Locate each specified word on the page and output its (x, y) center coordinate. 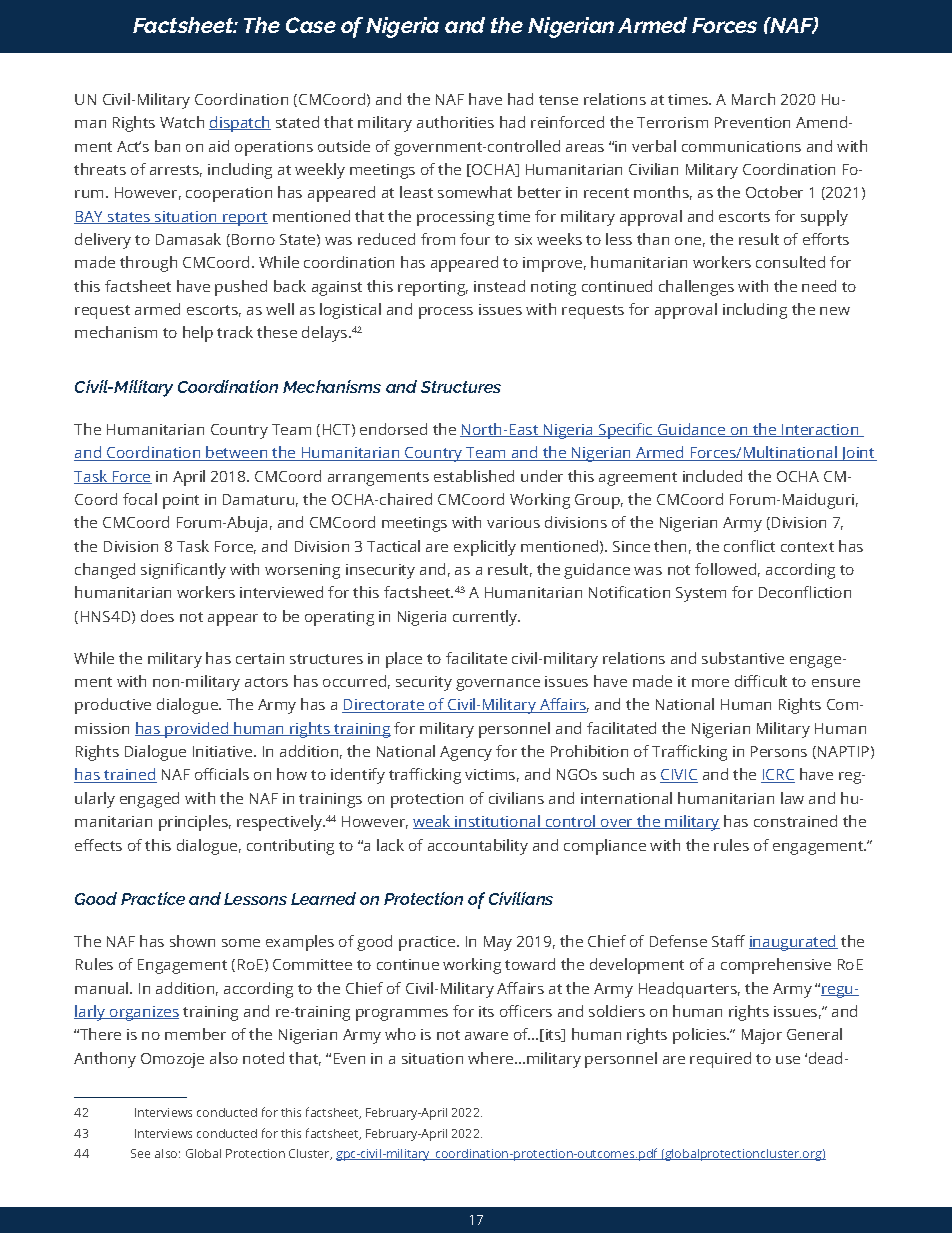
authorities (455, 122)
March (753, 99)
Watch (182, 122)
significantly (183, 571)
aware (486, 1036)
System (701, 594)
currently (486, 618)
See (140, 1153)
